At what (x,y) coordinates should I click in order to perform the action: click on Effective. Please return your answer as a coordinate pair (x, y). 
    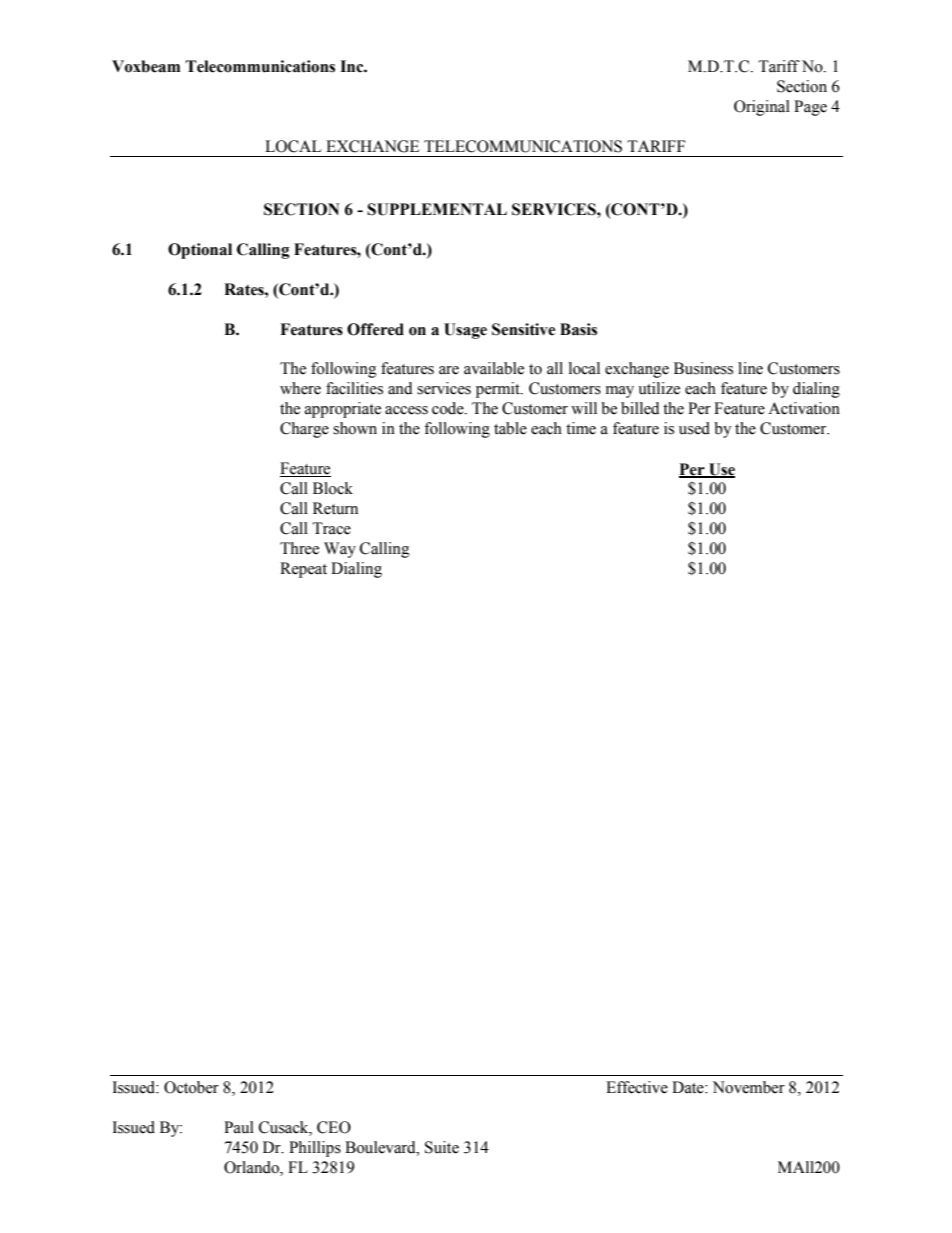
    Looking at the image, I should click on (637, 1087).
